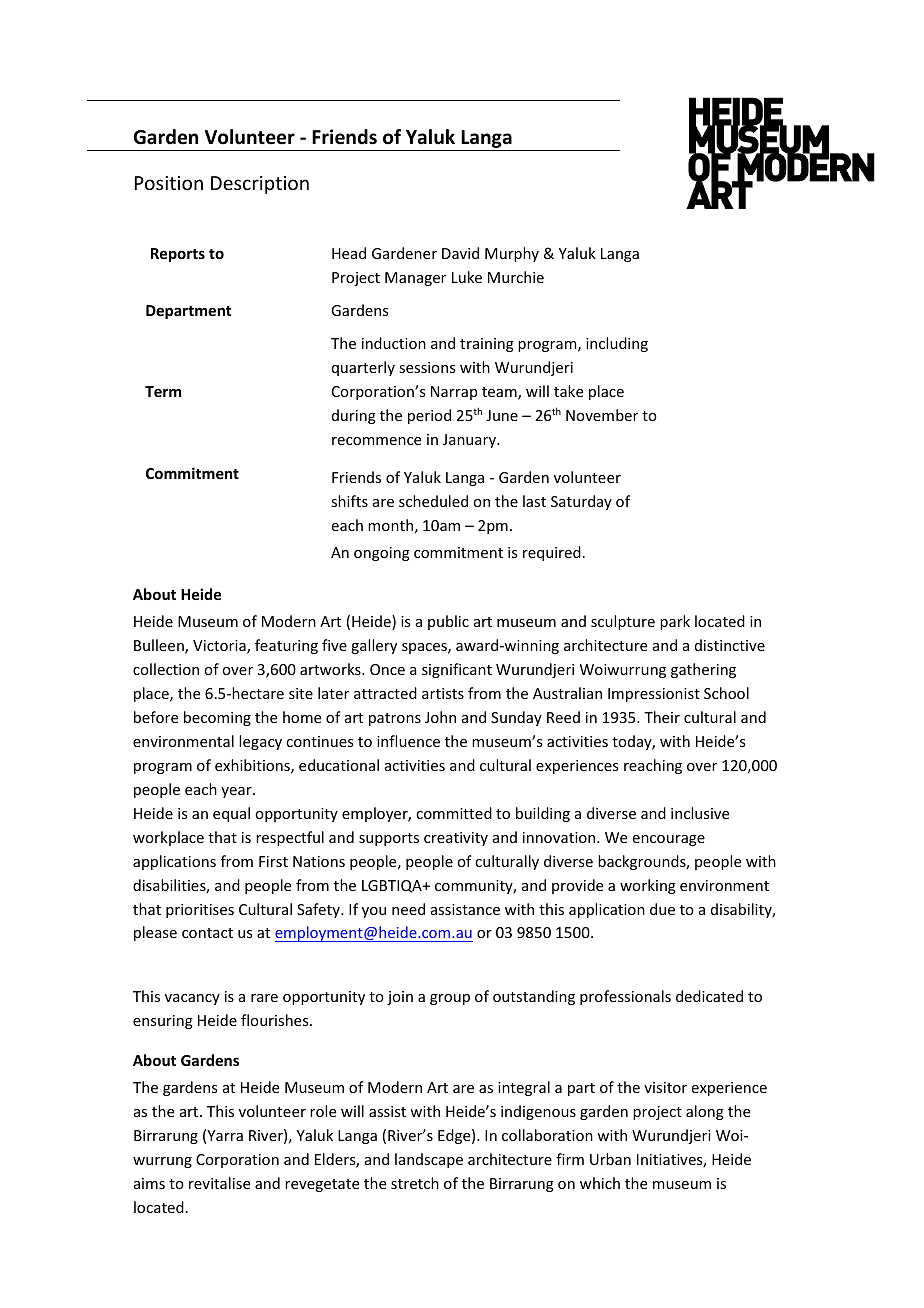  I want to click on November, so click(602, 415).
